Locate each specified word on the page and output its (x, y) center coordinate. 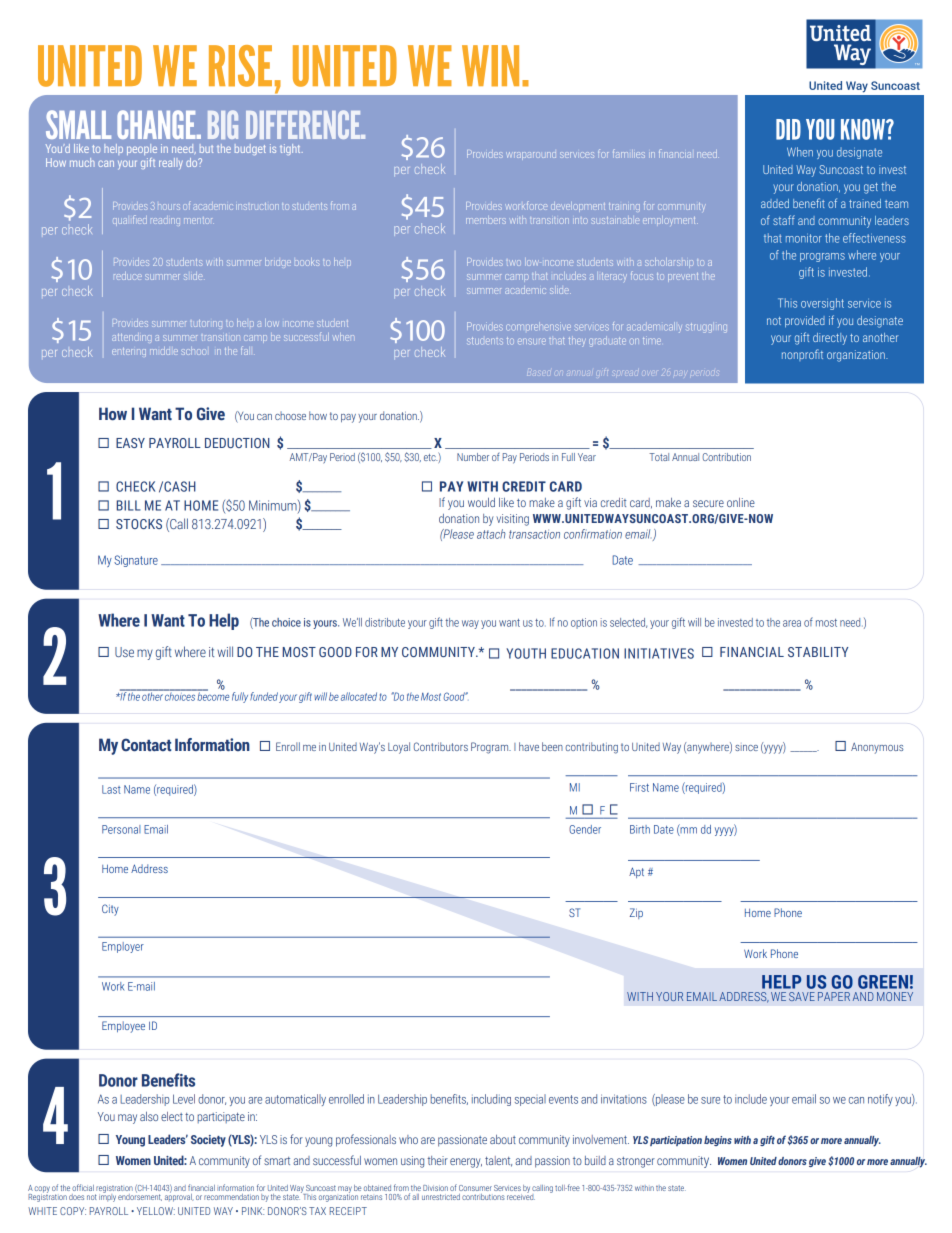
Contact (146, 745)
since (746, 748)
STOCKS (139, 524)
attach (491, 534)
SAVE (802, 996)
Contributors (441, 746)
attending (131, 338)
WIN (490, 66)
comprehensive (538, 326)
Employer (123, 947)
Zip (636, 913)
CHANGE (157, 124)
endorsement (140, 1196)
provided (805, 322)
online (741, 502)
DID (788, 129)
